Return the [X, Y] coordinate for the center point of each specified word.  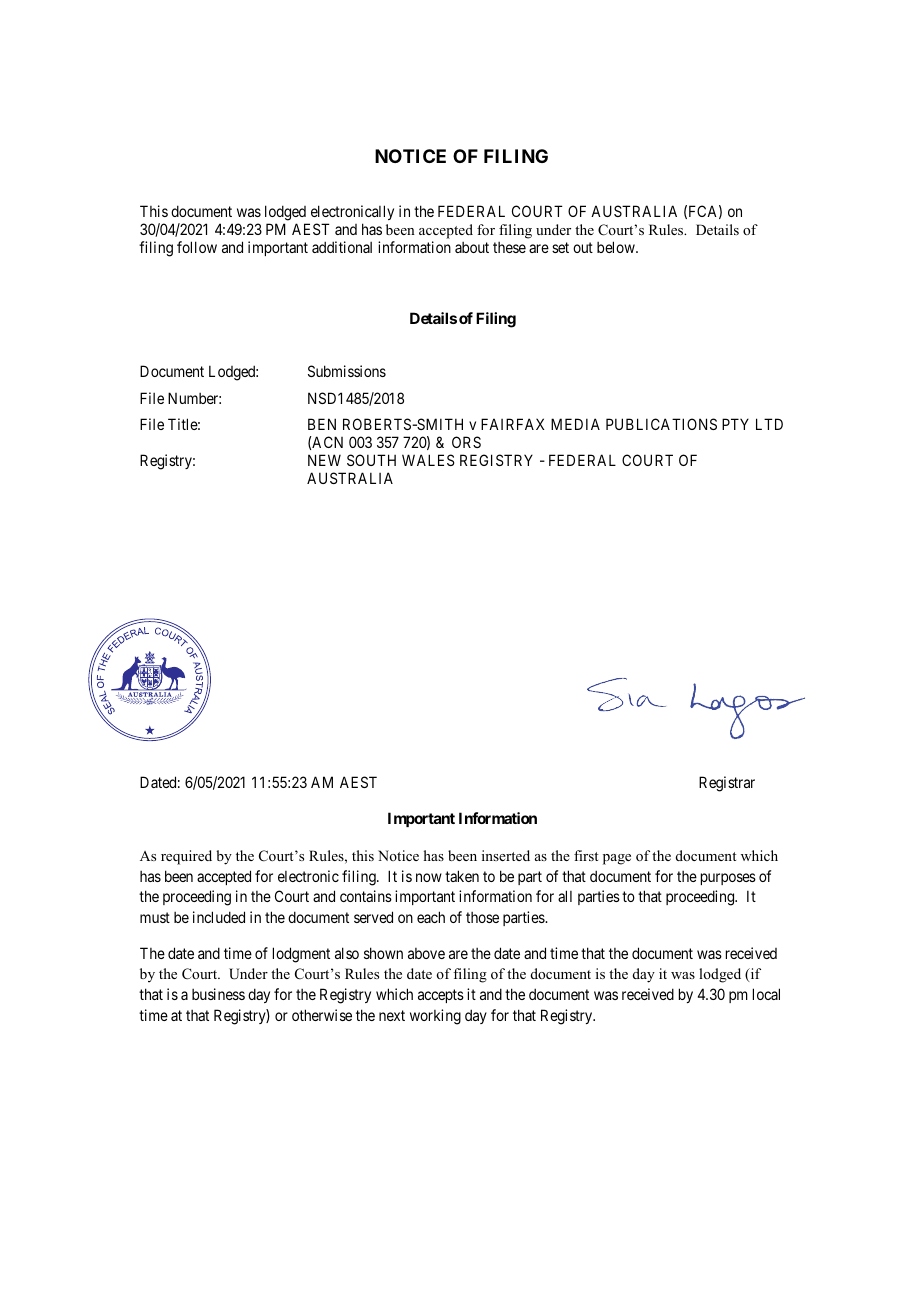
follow [197, 247]
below [617, 247]
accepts [441, 996]
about [472, 247]
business [218, 994]
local [766, 994]
